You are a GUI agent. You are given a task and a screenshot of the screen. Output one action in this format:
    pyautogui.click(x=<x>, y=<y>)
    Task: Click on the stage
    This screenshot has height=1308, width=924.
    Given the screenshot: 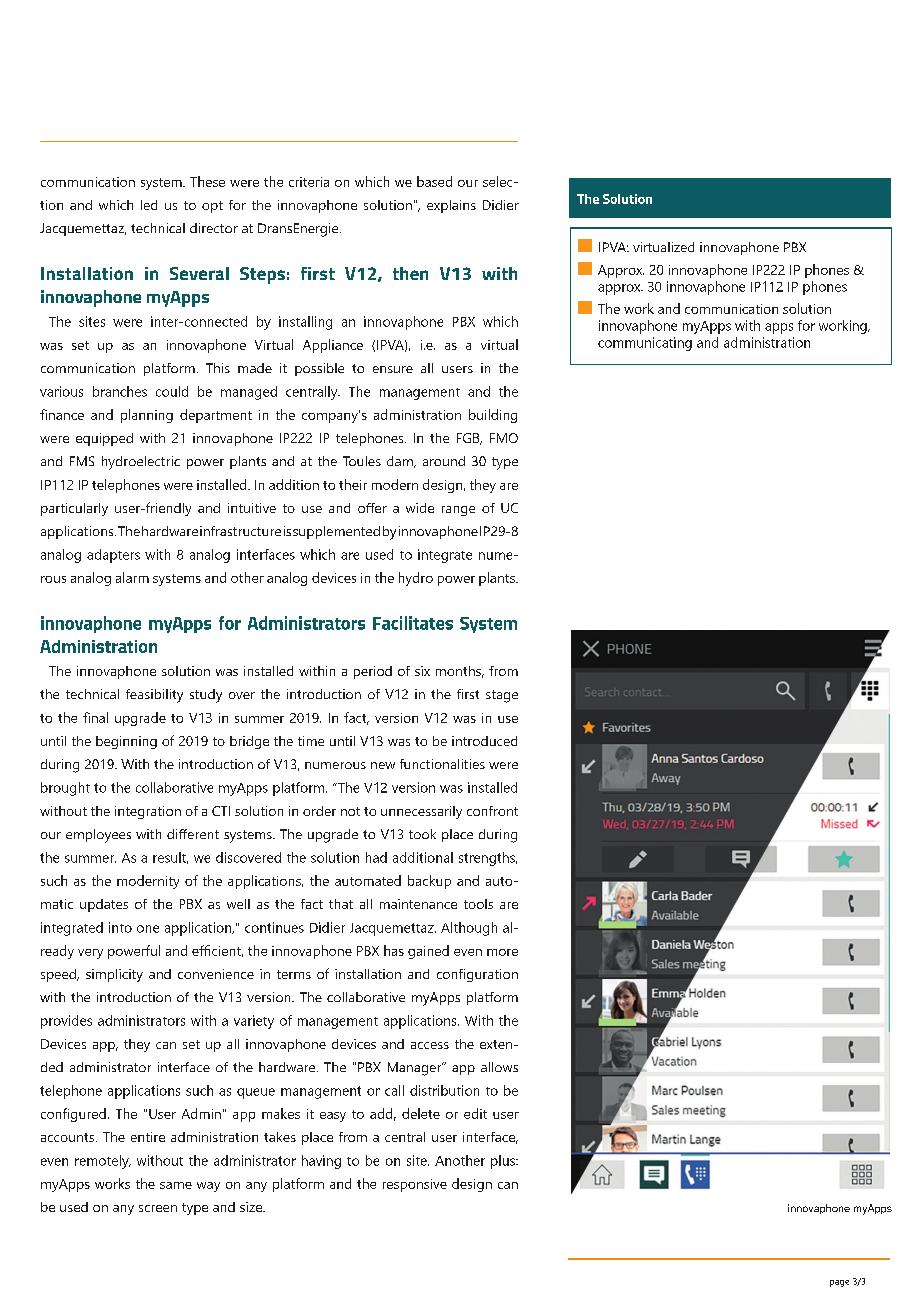 What is the action you would take?
    pyautogui.click(x=502, y=696)
